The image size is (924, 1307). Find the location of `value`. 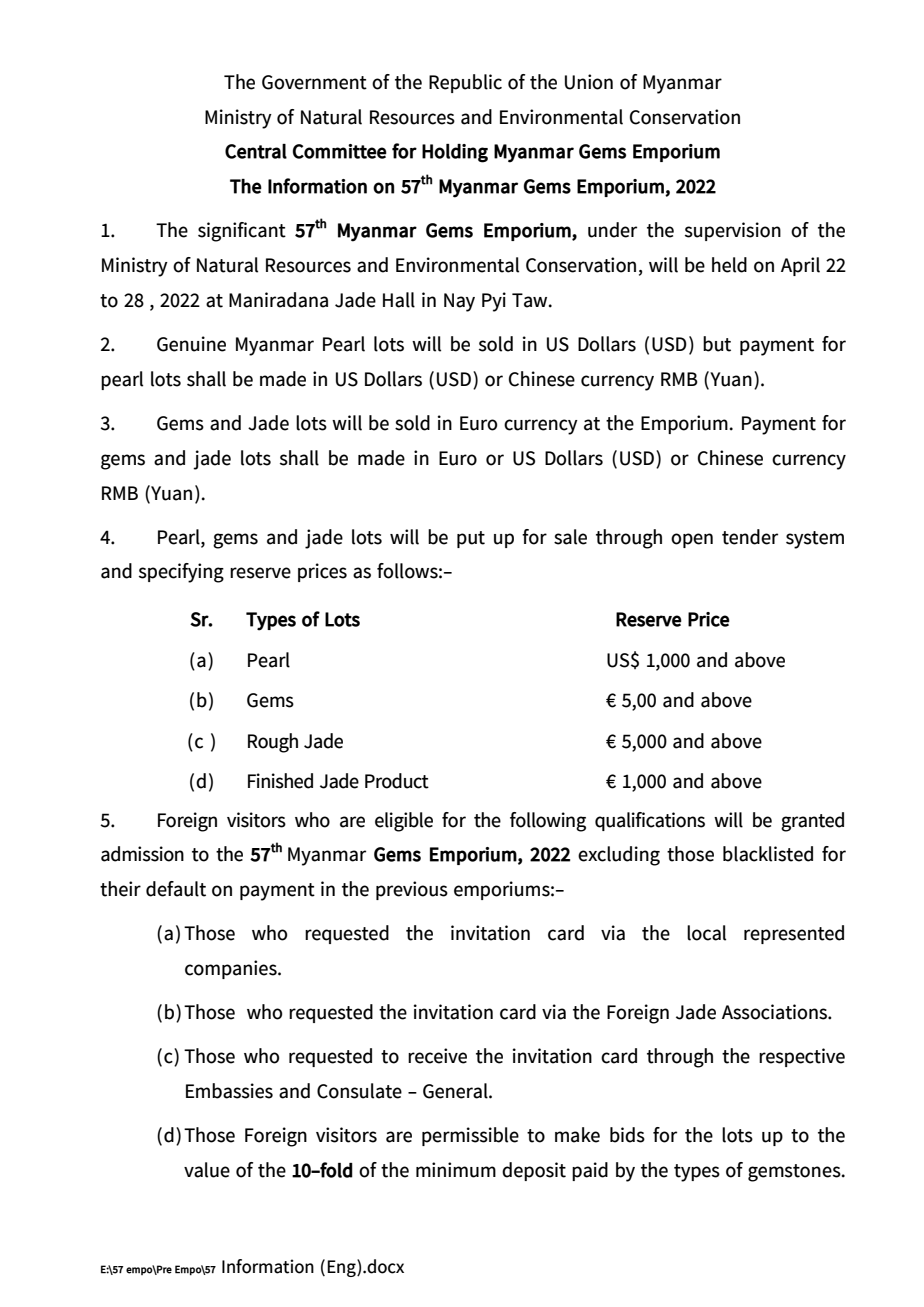

value is located at coordinates (207, 1170).
